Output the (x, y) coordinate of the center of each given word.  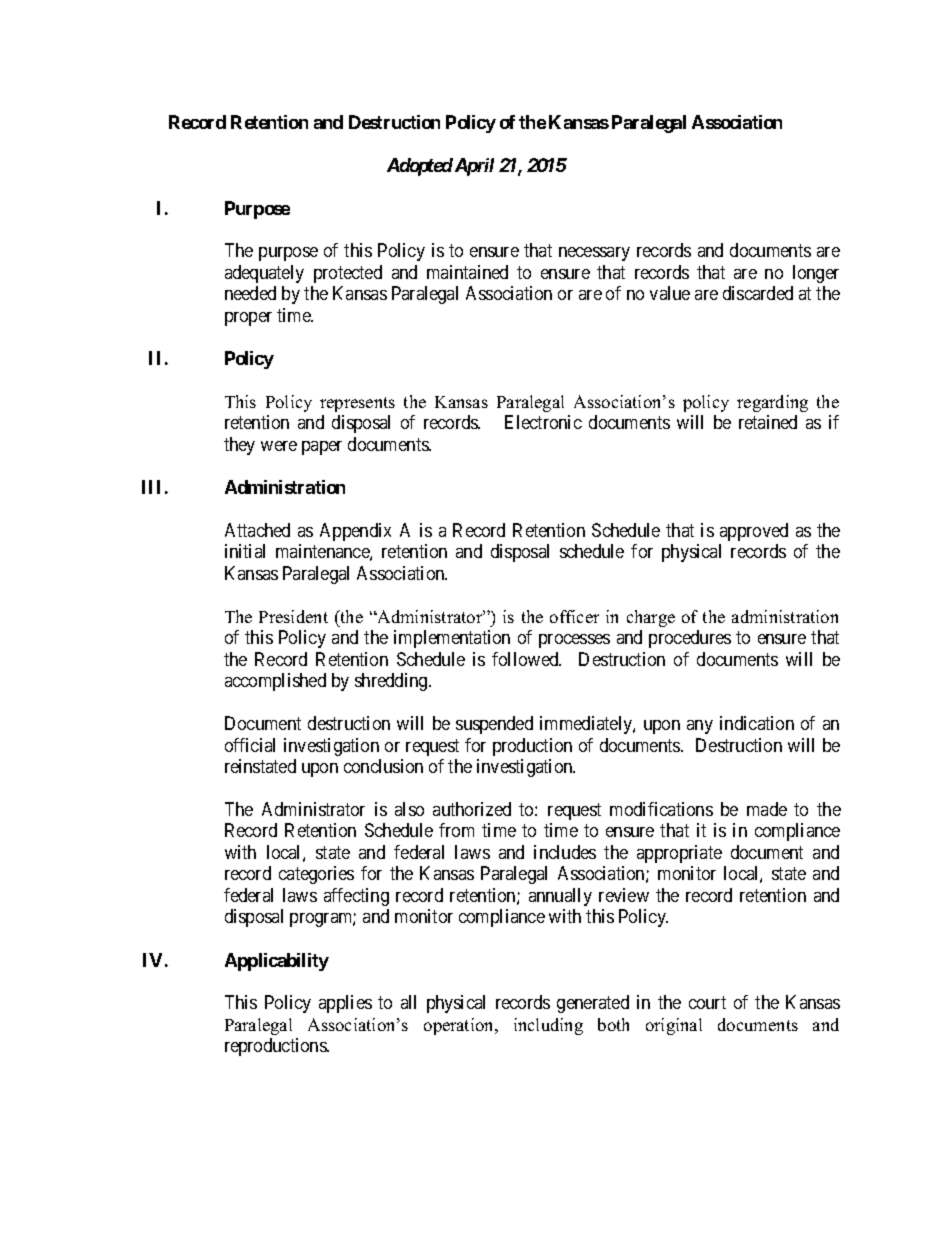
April (473, 167)
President (293, 616)
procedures (690, 639)
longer (816, 274)
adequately (264, 274)
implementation (452, 639)
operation (460, 1026)
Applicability (277, 962)
